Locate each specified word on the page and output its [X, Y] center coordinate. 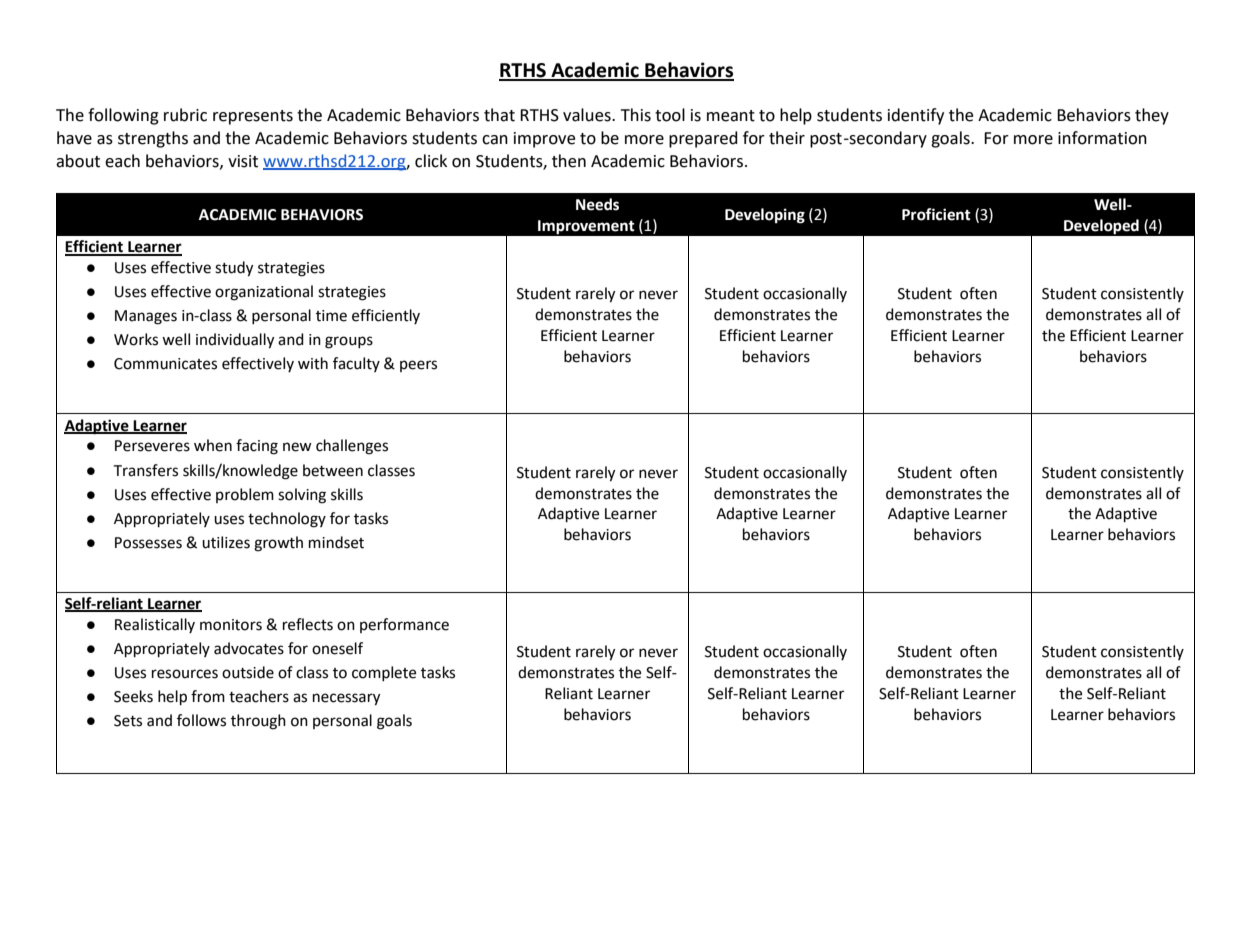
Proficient [936, 214]
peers [418, 366]
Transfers [145, 470]
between [333, 470]
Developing [765, 216]
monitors [231, 625]
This [636, 115]
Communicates [165, 364]
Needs [597, 204]
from [208, 696]
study [234, 269]
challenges [352, 447]
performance [404, 625]
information [1102, 138]
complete [384, 673]
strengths [153, 139]
